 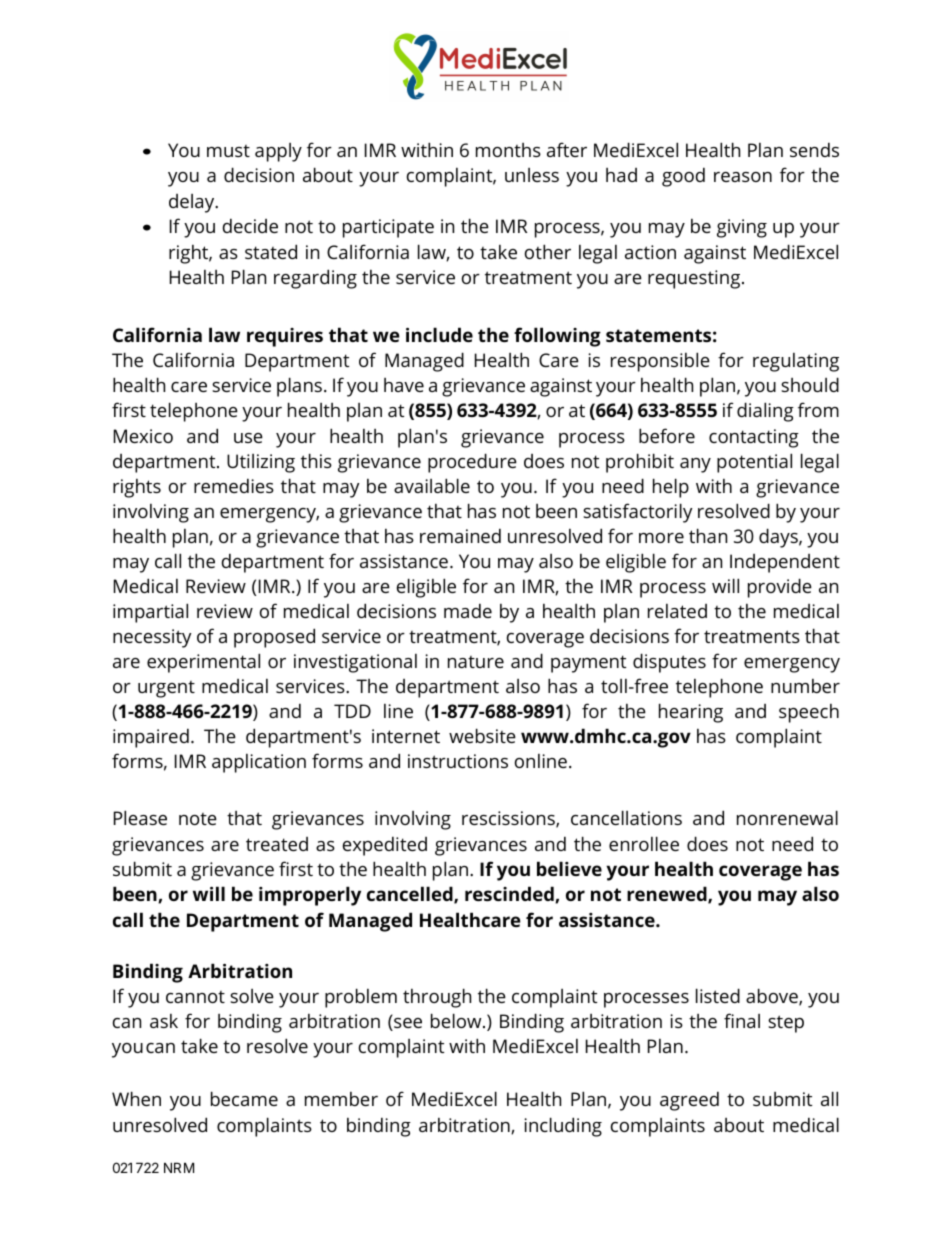 I want to click on procedure, so click(x=472, y=463).
